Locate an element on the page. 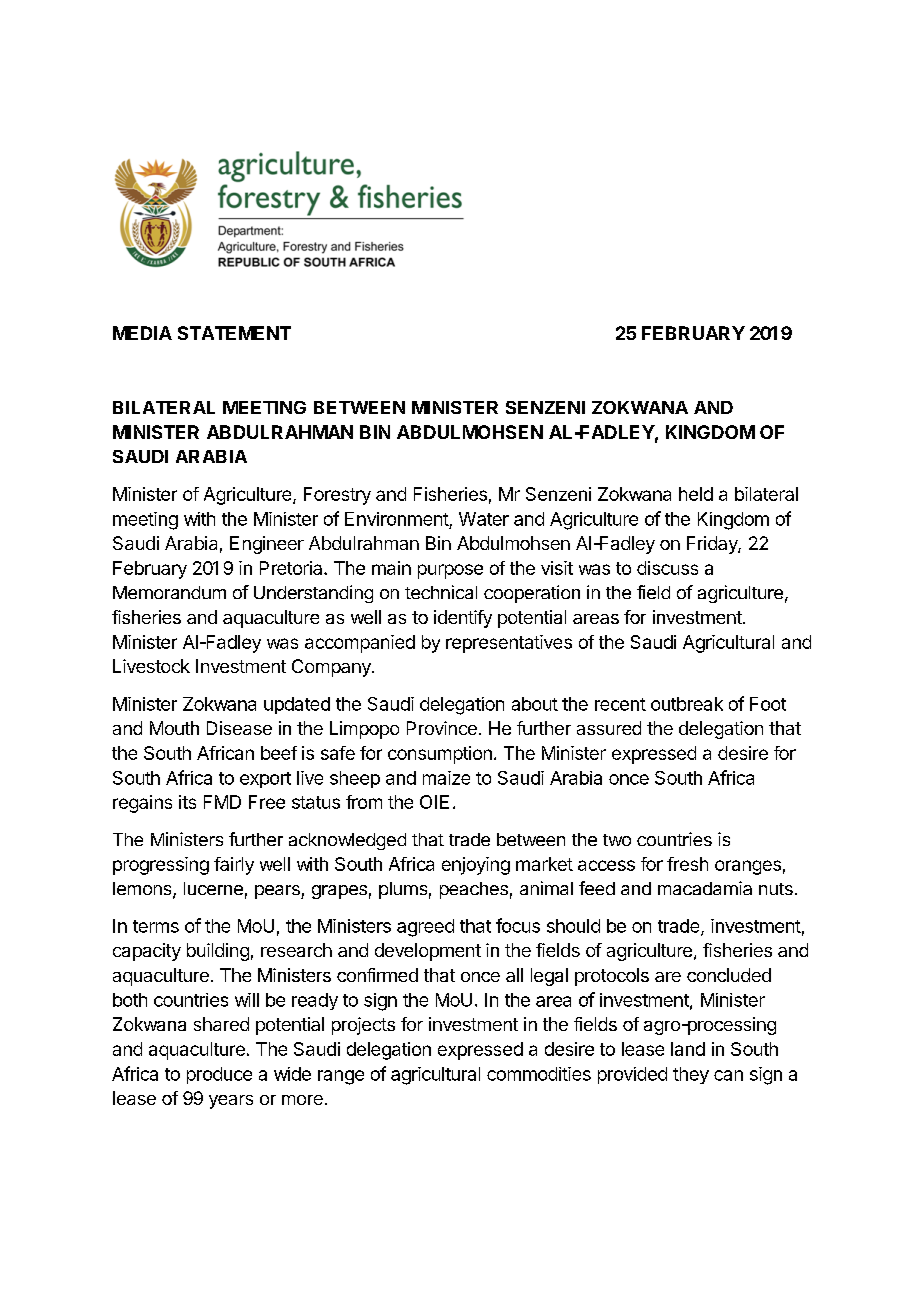  outbreak is located at coordinates (687, 704).
